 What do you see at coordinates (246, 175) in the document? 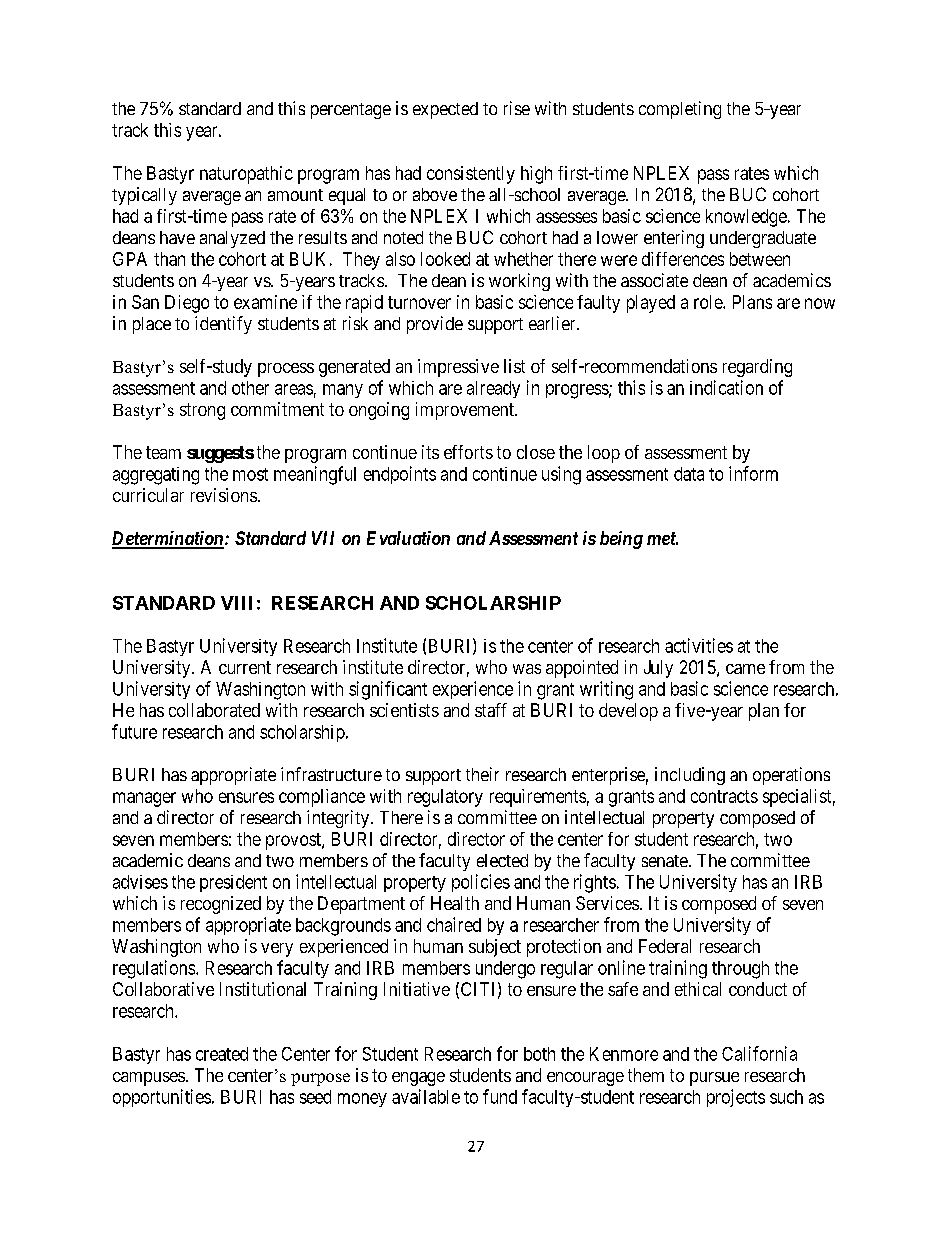
I see `naturopathic` at bounding box center [246, 175].
